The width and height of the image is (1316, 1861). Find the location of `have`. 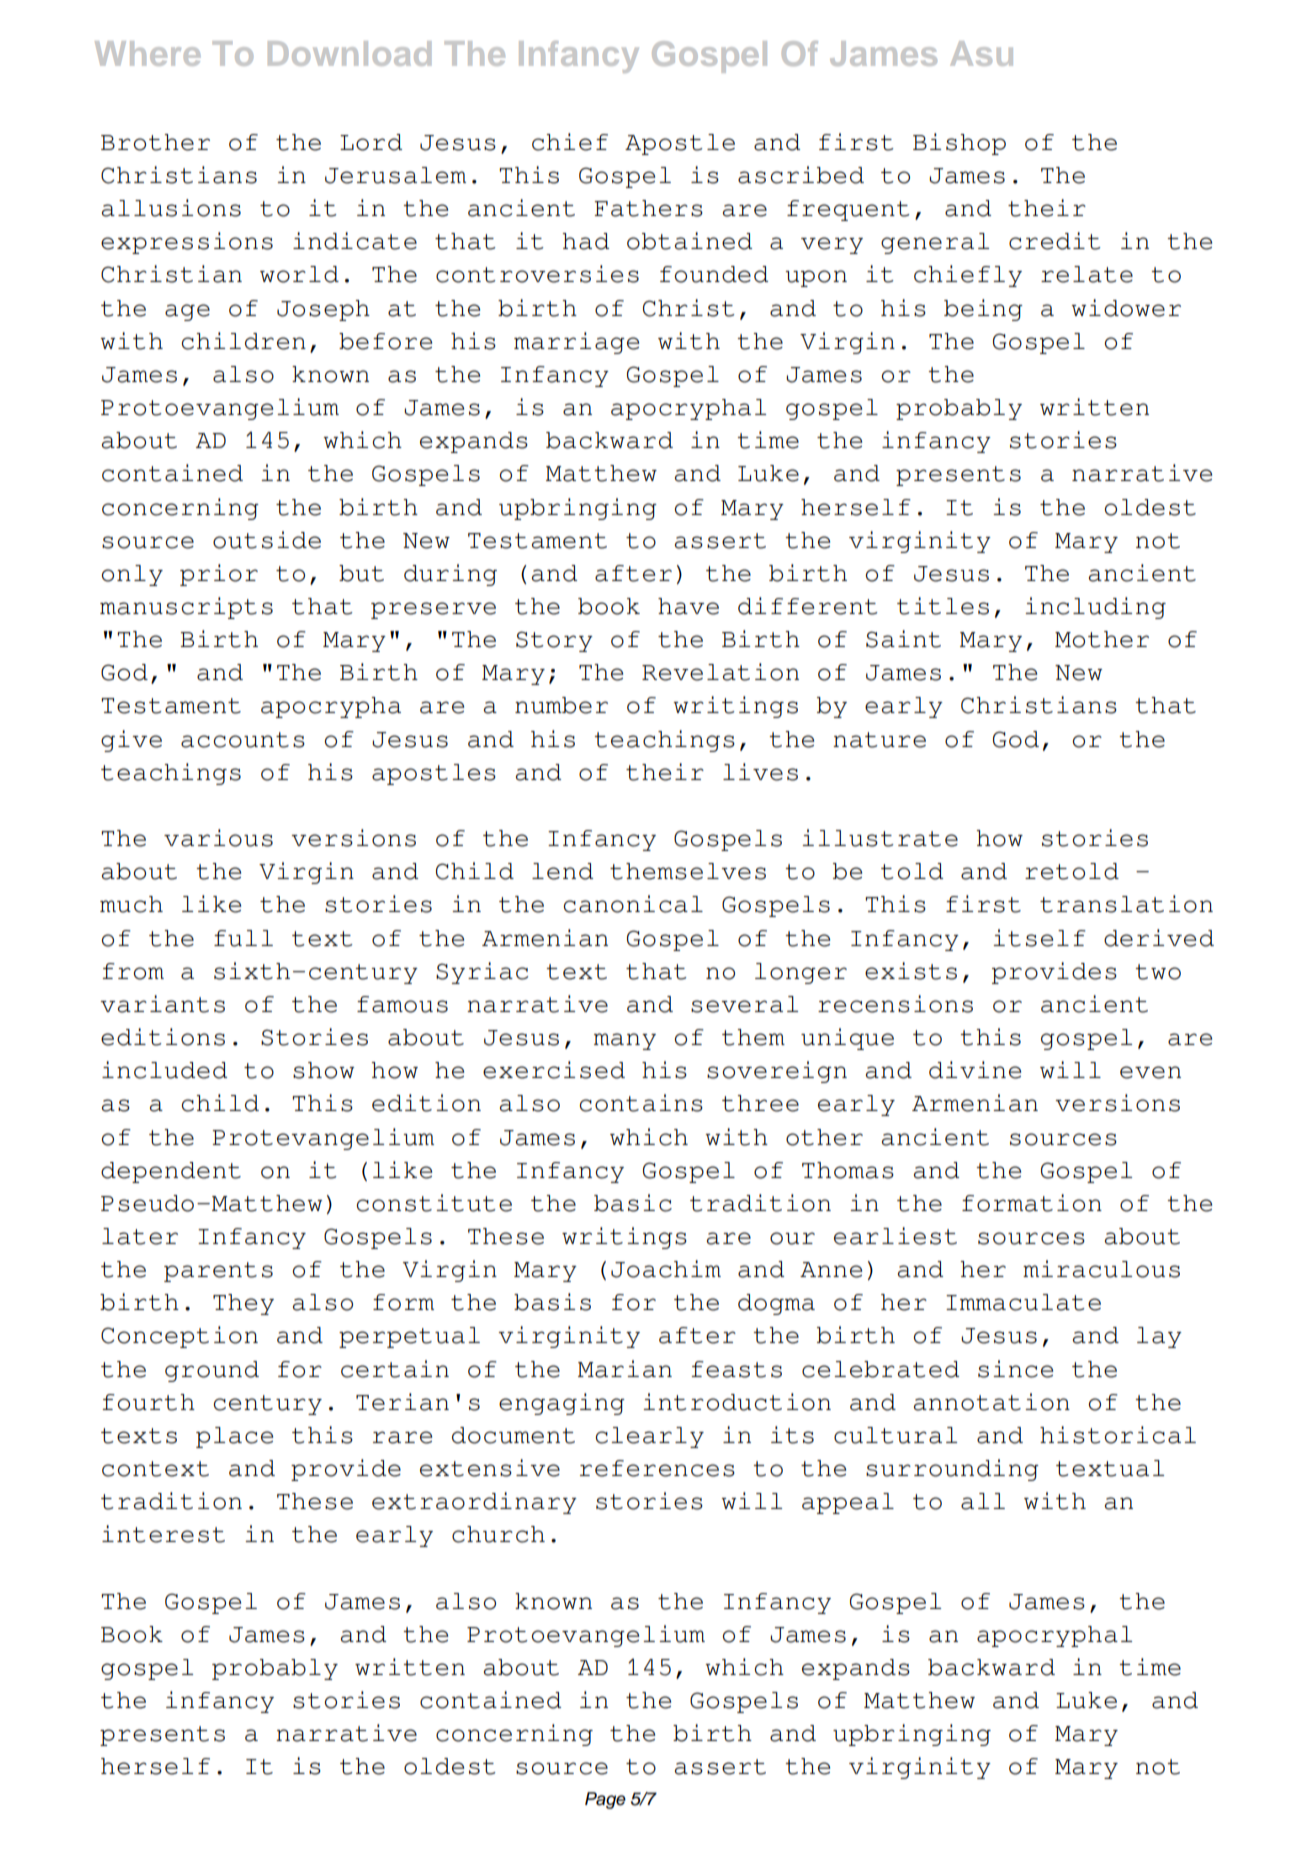

have is located at coordinates (688, 606).
